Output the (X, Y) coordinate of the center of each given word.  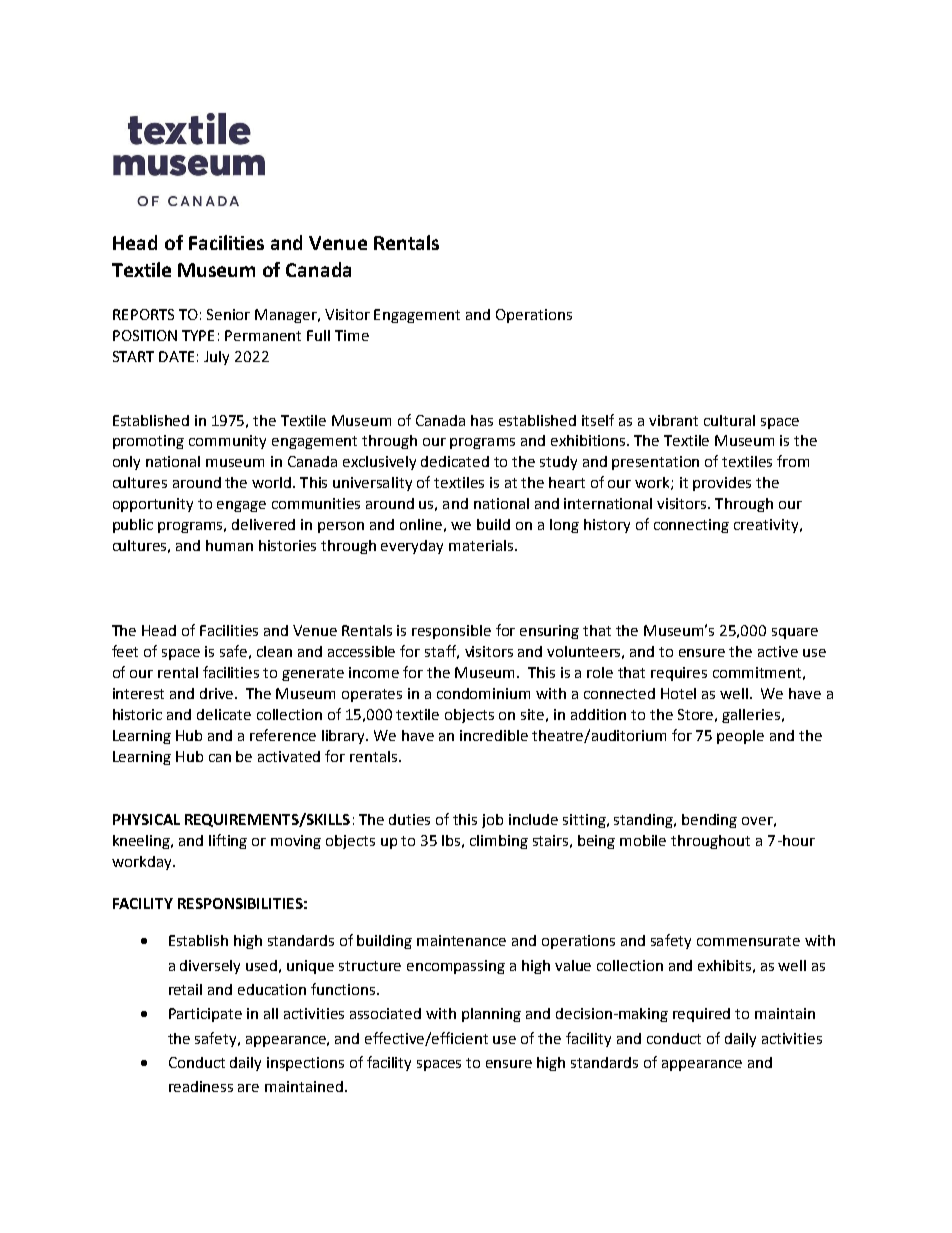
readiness (201, 1086)
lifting (228, 841)
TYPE (198, 335)
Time (352, 335)
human (229, 545)
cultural (729, 420)
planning (491, 1015)
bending (709, 821)
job (492, 821)
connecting (691, 526)
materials (481, 545)
